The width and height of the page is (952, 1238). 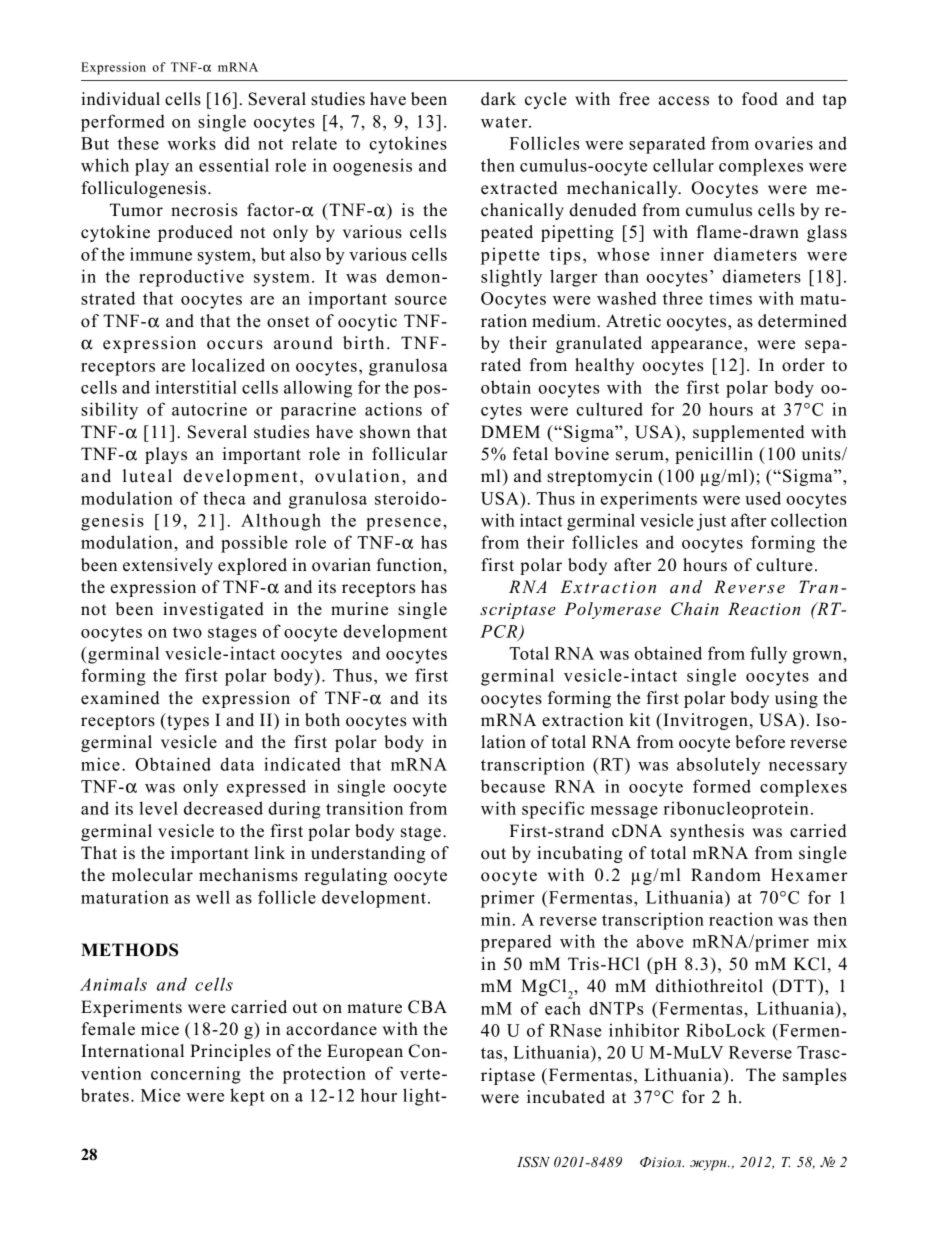 What do you see at coordinates (247, 1097) in the page?
I see `kept` at bounding box center [247, 1097].
